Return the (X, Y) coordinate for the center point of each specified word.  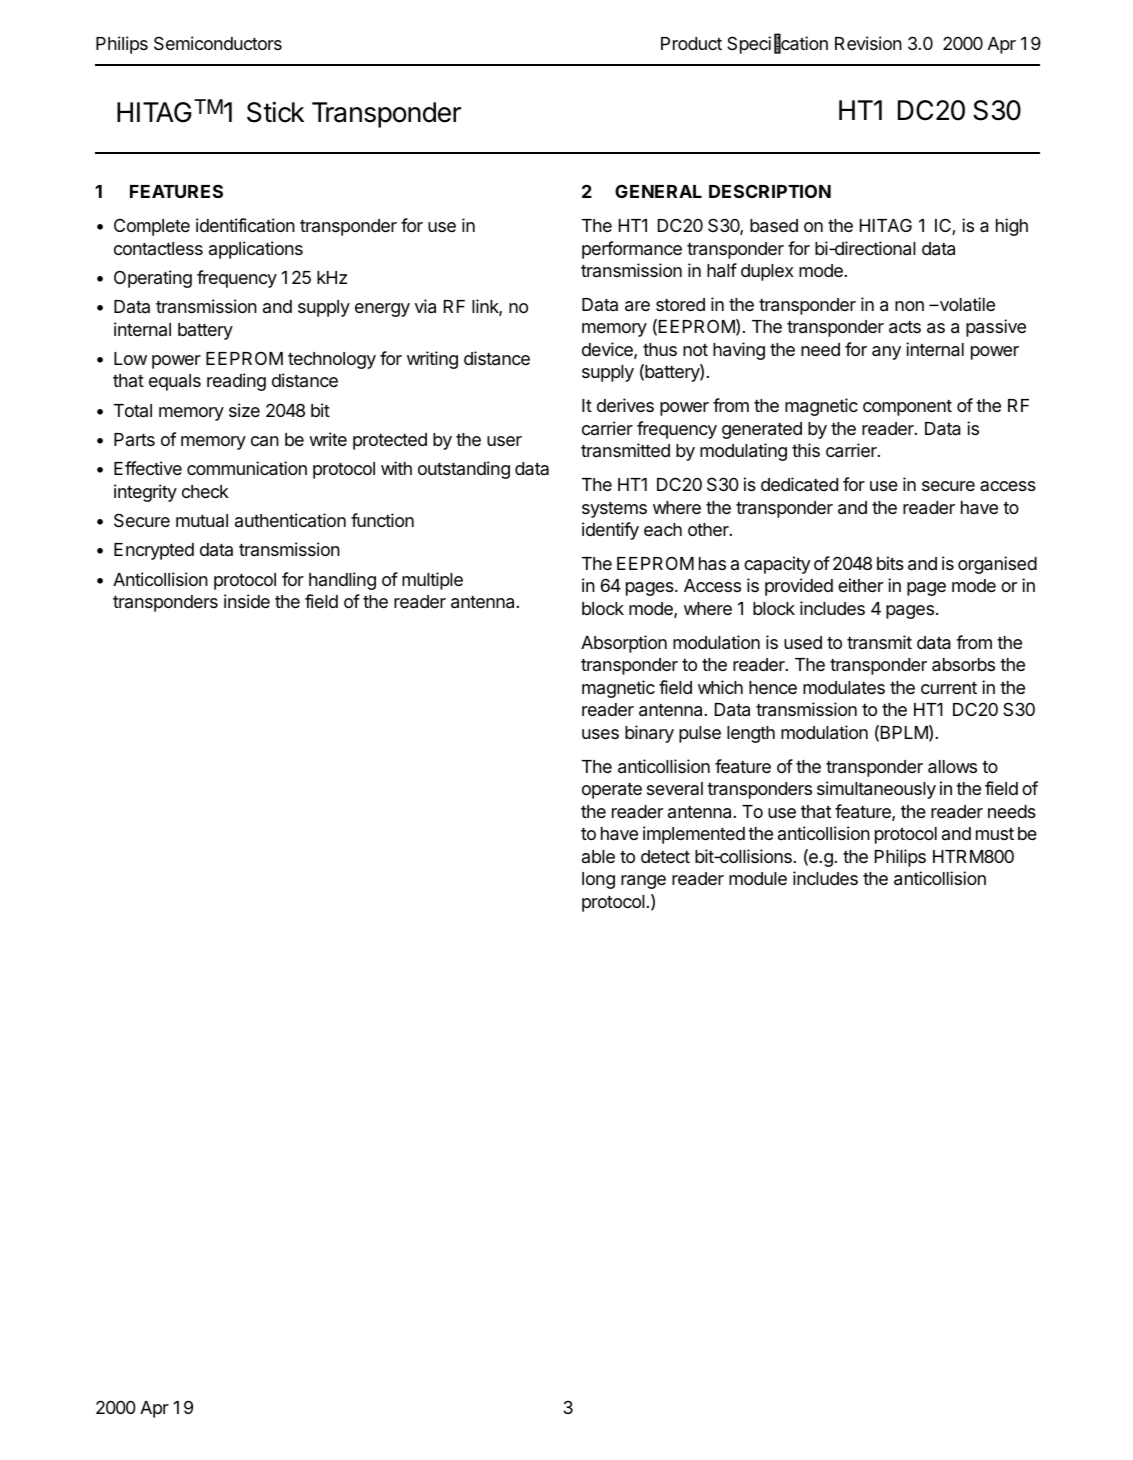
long (598, 880)
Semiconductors (218, 43)
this (806, 450)
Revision (868, 43)
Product (691, 43)
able (598, 856)
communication (247, 468)
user (504, 441)
